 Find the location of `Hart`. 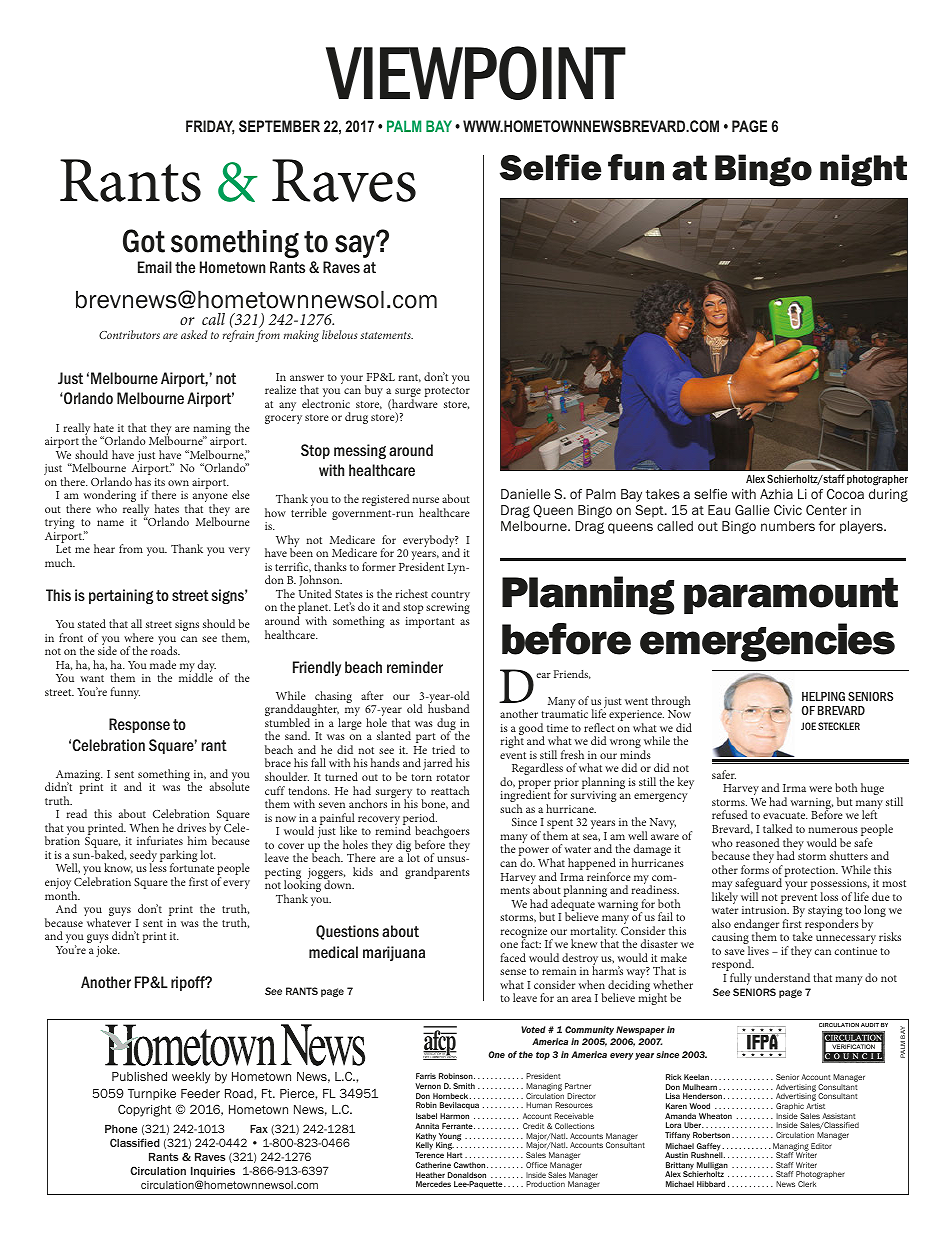

Hart is located at coordinates (455, 1155).
